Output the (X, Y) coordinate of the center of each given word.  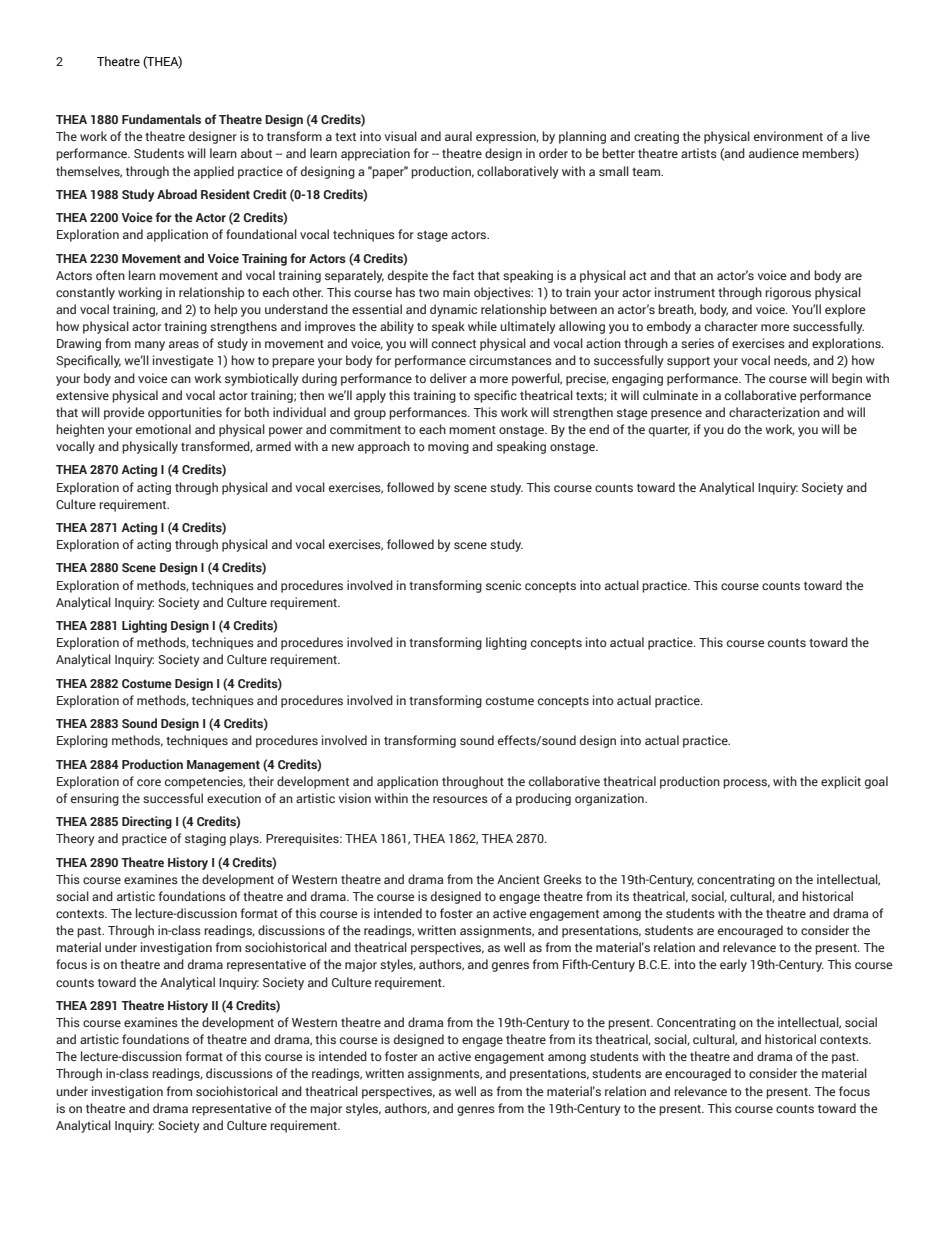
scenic (503, 585)
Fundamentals (161, 119)
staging (205, 839)
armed (273, 446)
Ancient (518, 879)
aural (458, 136)
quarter (669, 431)
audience (774, 153)
